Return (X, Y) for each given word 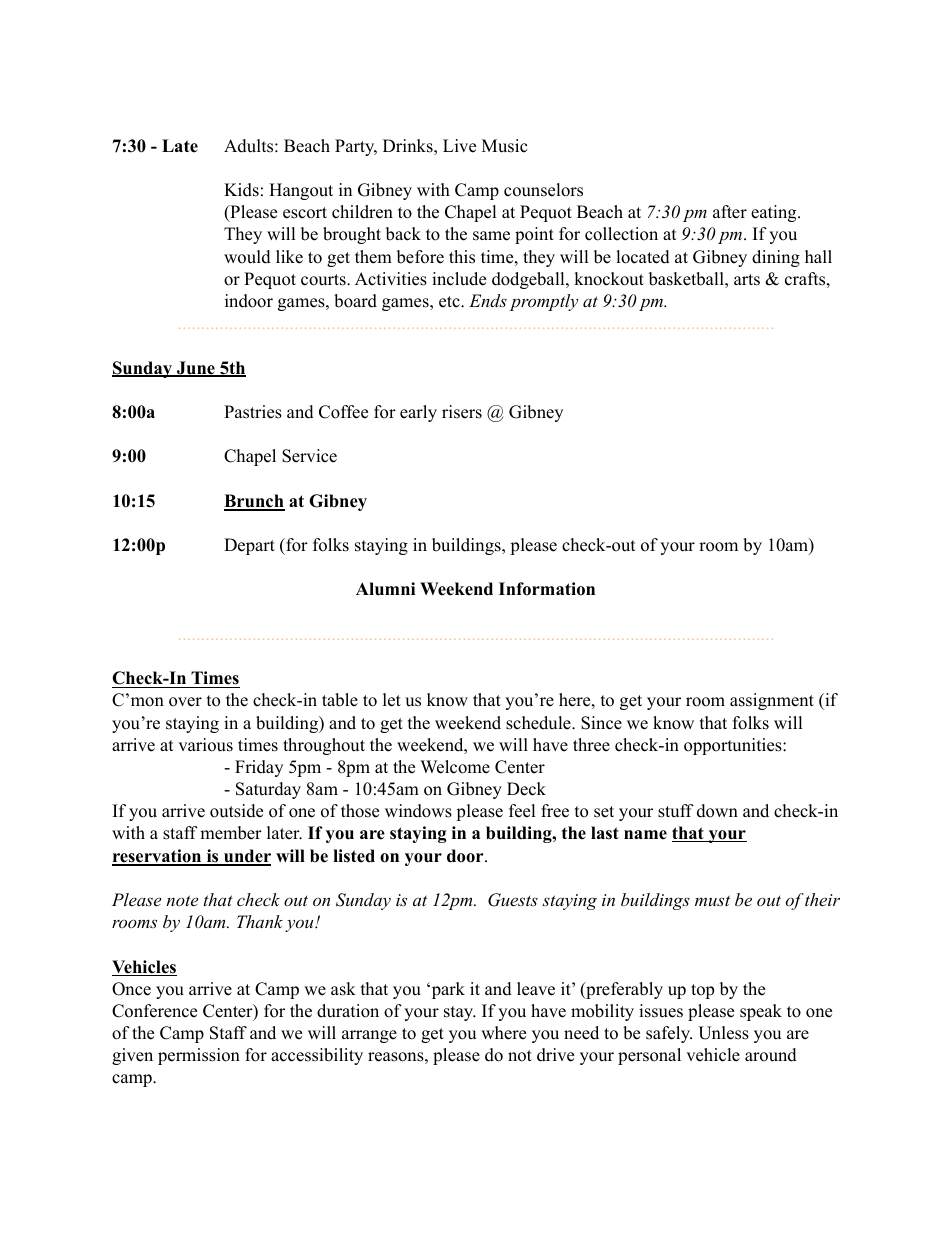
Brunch (254, 502)
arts (747, 280)
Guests (513, 900)
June (196, 369)
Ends (488, 300)
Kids (241, 190)
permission (199, 1056)
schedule (539, 723)
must (712, 900)
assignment (772, 701)
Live (459, 146)
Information (547, 589)
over (185, 702)
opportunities (733, 746)
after (730, 212)
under (246, 857)
